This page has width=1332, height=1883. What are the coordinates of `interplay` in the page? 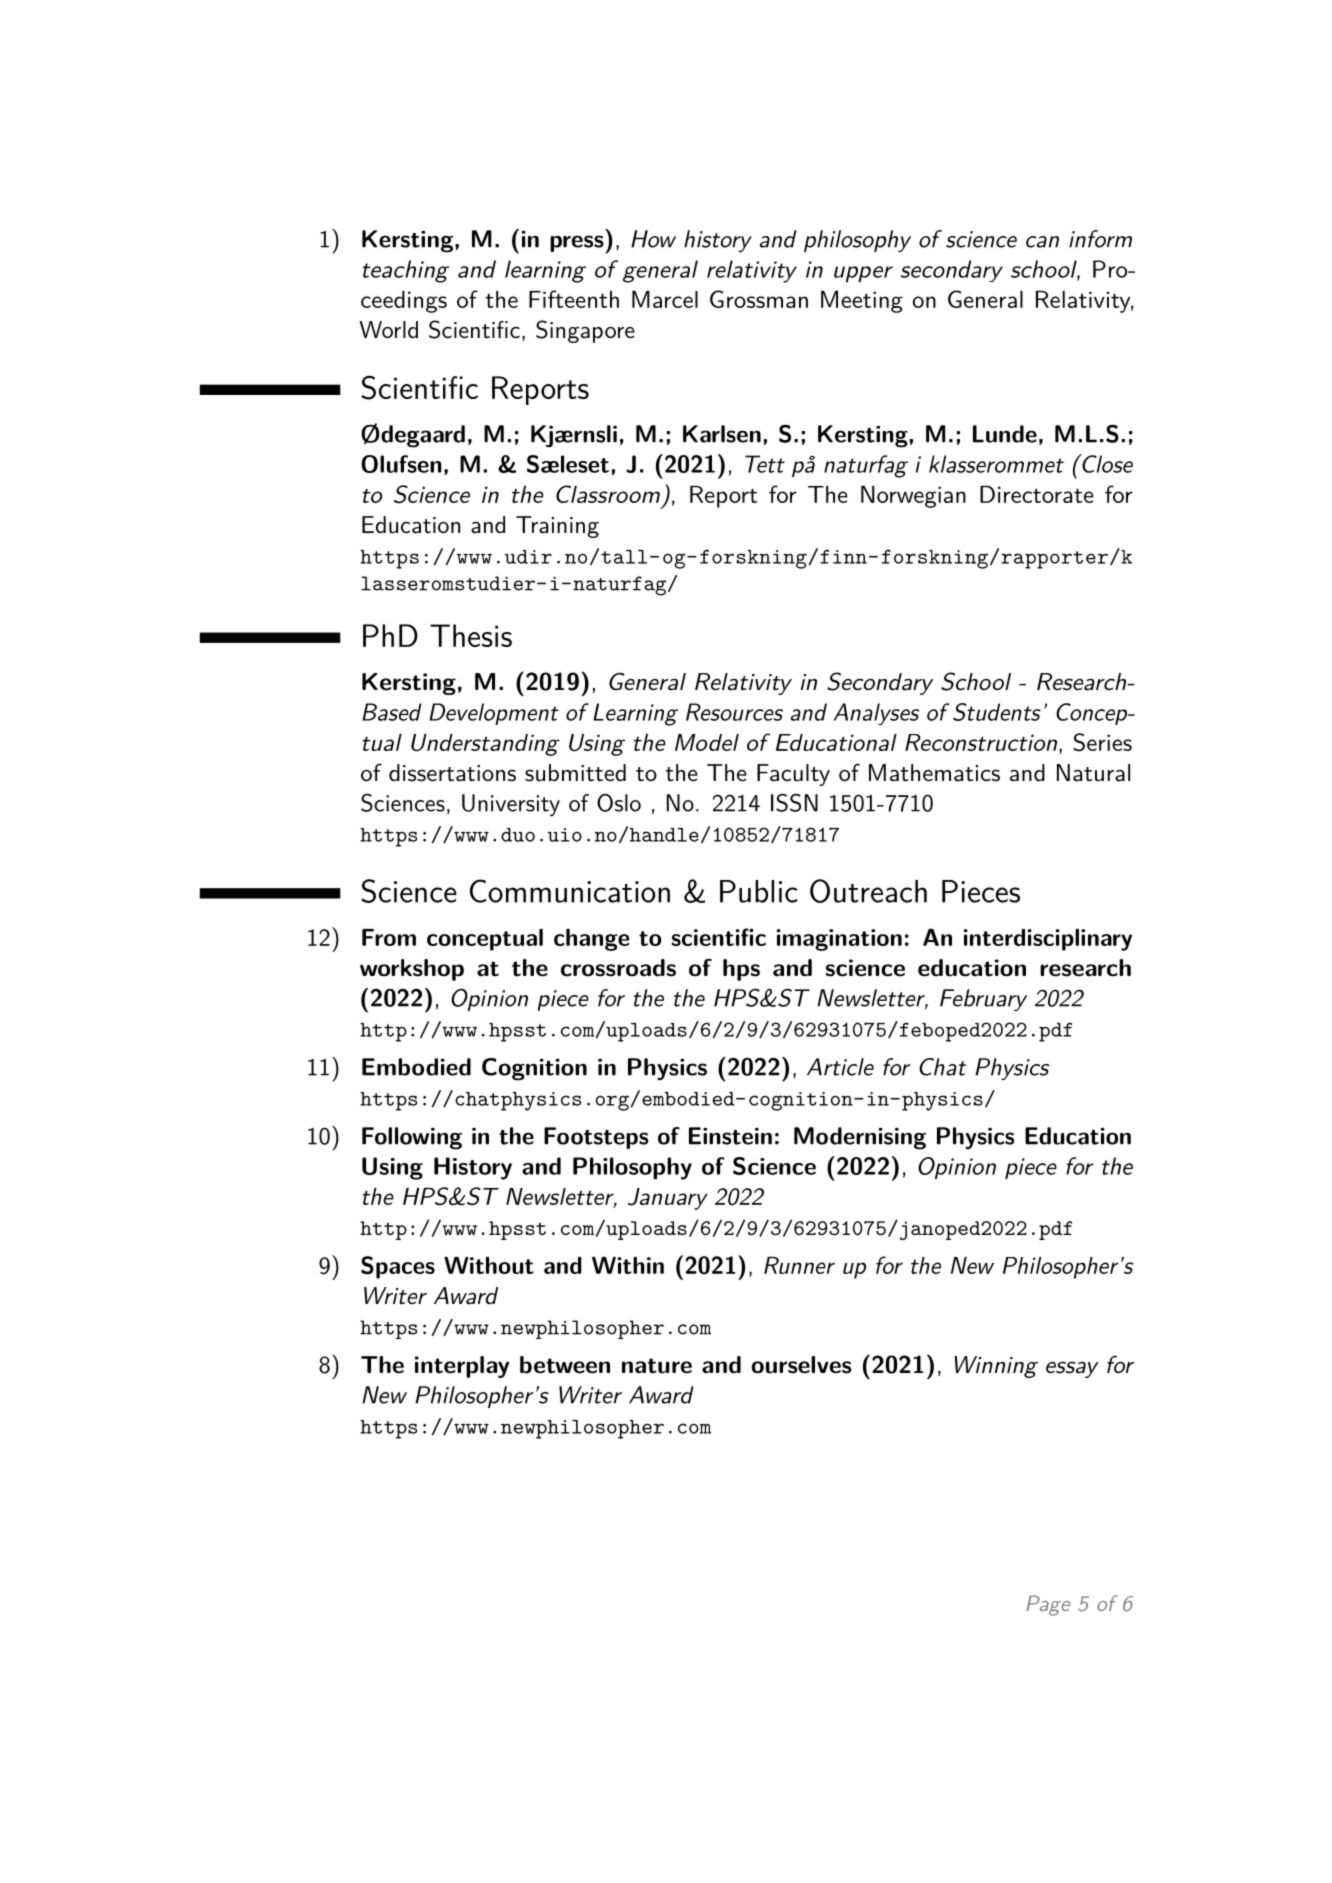 It's located at (462, 1367).
